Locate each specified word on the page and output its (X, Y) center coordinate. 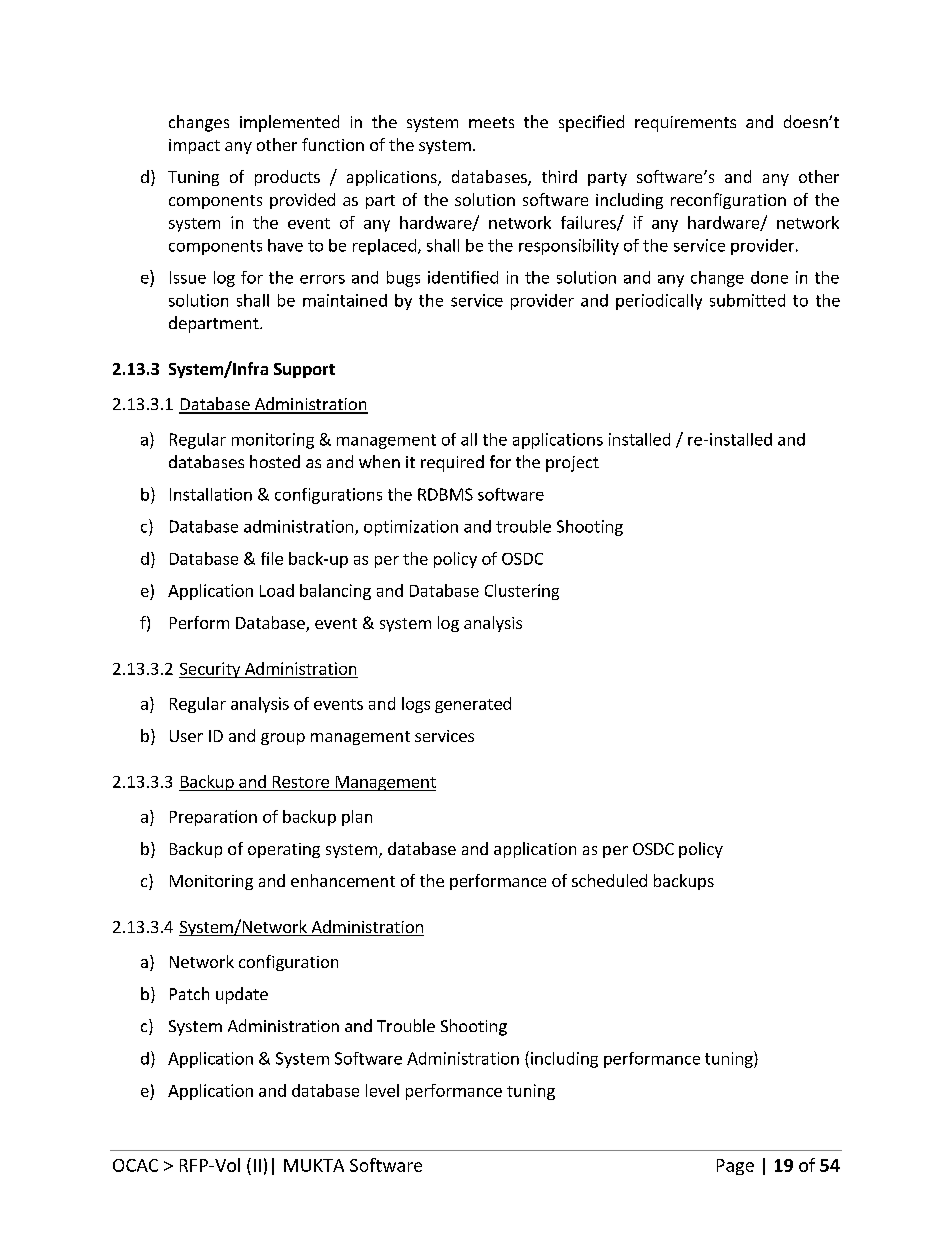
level (382, 1090)
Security (211, 670)
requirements (685, 124)
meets (491, 122)
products (287, 178)
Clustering (522, 592)
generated (473, 705)
